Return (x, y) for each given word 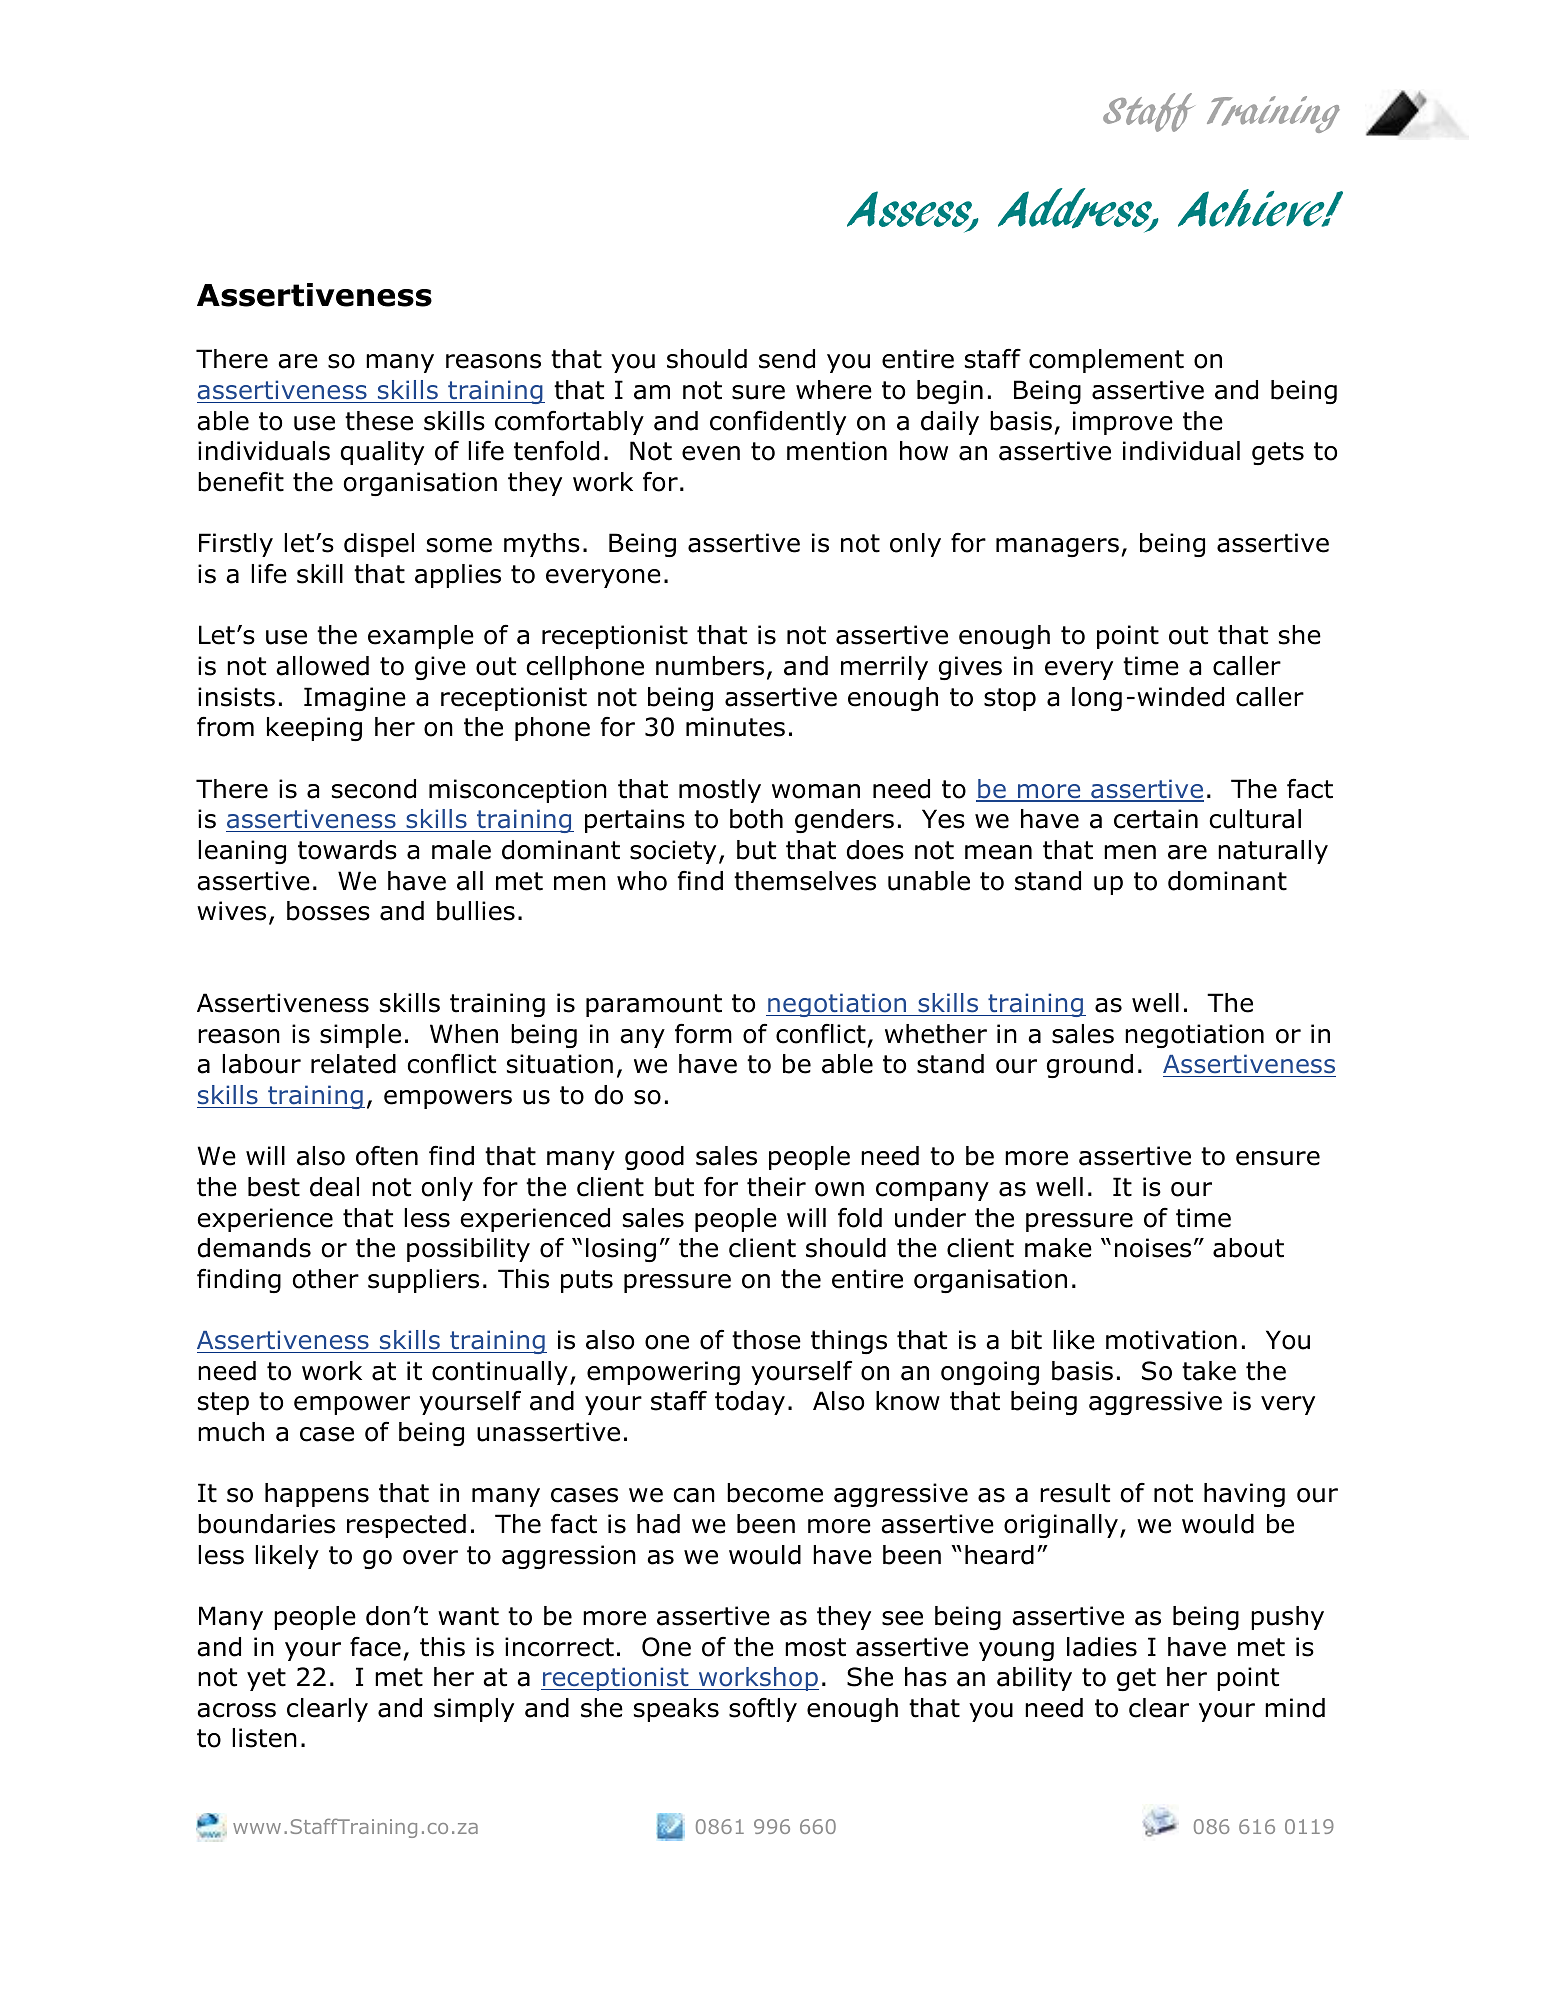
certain (1156, 819)
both (756, 819)
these (379, 421)
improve (1123, 423)
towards (347, 850)
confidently (778, 423)
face (375, 1647)
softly (763, 1710)
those (766, 1340)
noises (1153, 1248)
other (326, 1279)
